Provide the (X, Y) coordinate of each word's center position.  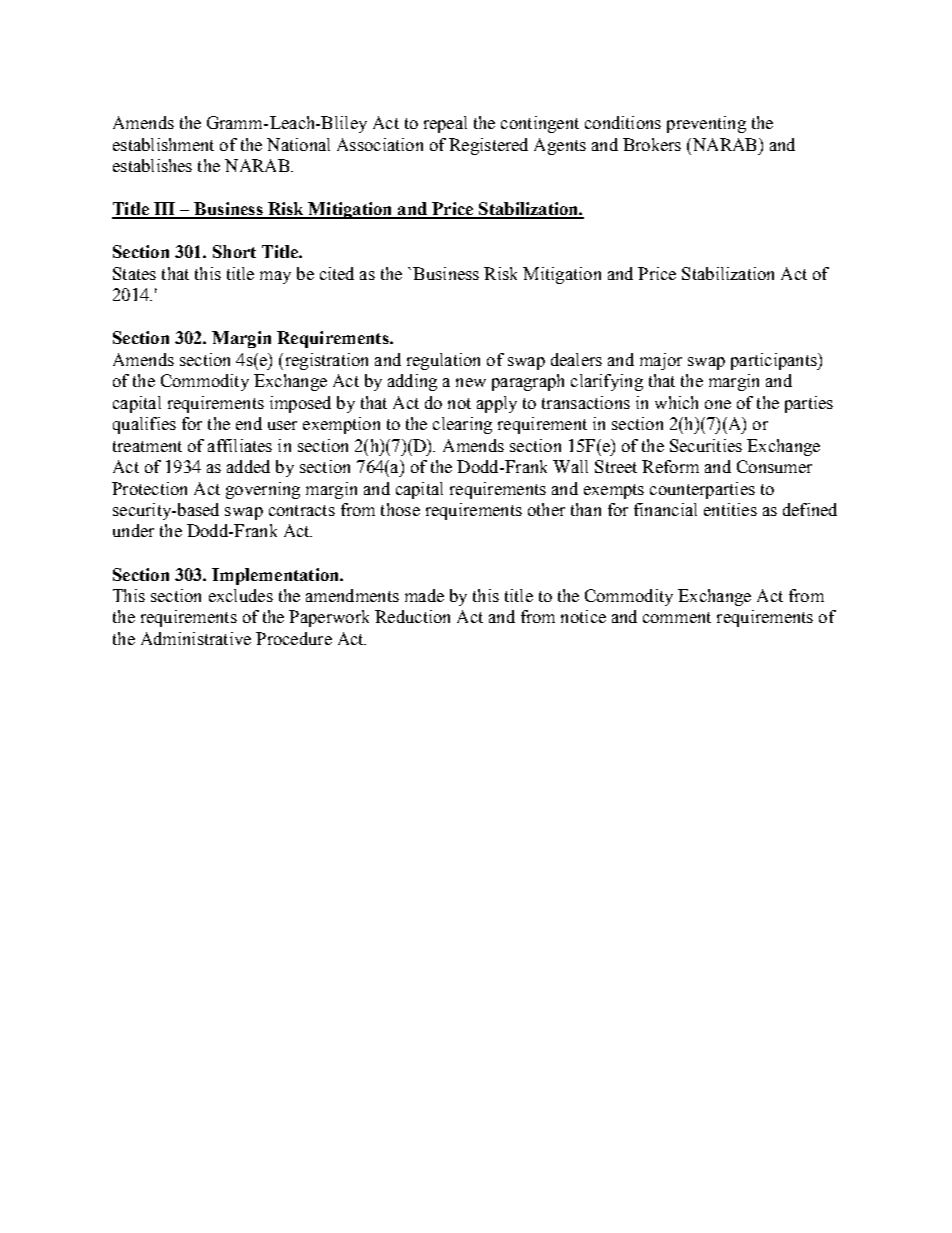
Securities (706, 445)
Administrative (196, 638)
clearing (462, 425)
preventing (706, 124)
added (248, 466)
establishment (163, 144)
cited (337, 273)
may (275, 277)
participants (775, 361)
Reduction (412, 616)
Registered (488, 146)
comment (677, 617)
